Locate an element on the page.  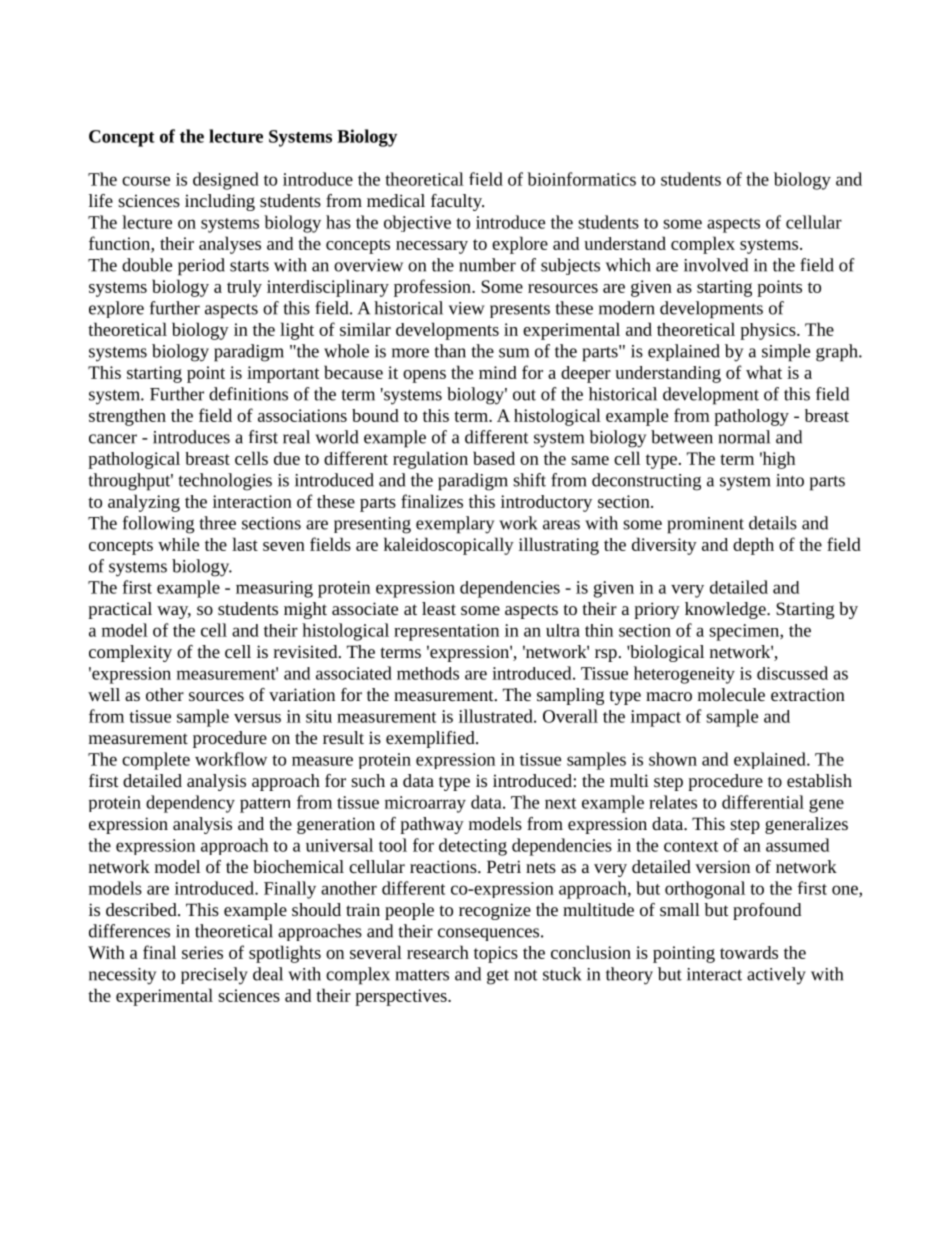
get is located at coordinates (498, 977).
